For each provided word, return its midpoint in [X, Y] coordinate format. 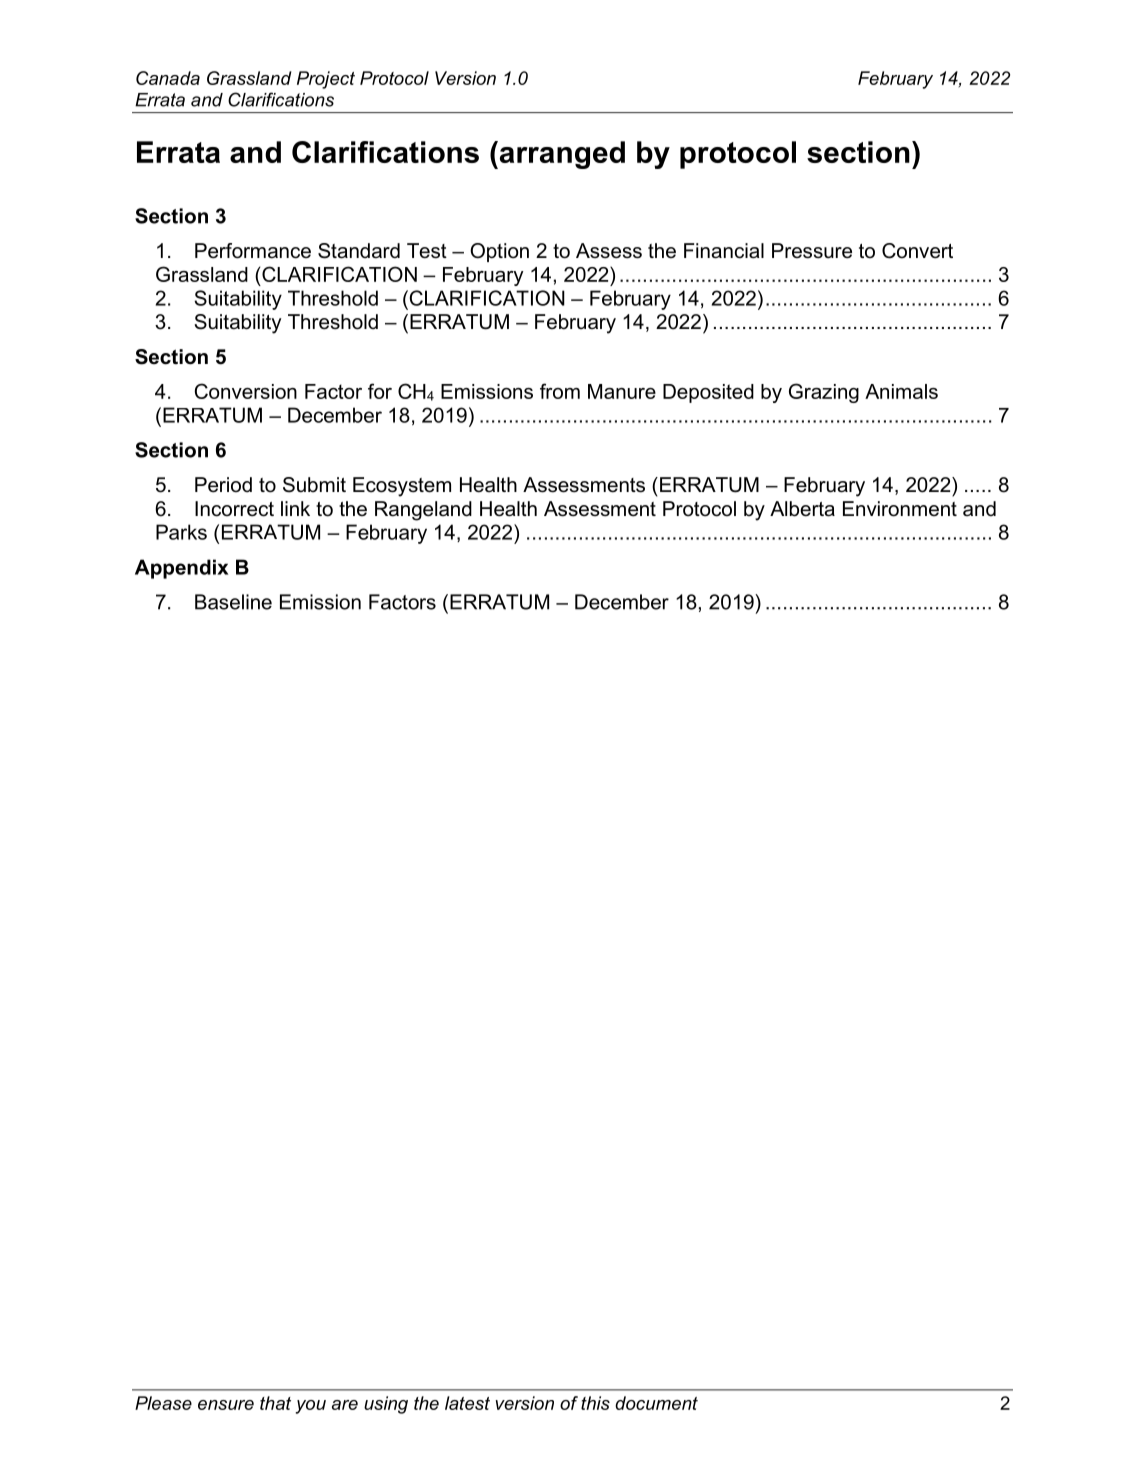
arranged [561, 155]
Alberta [802, 509]
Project [326, 80]
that [275, 1403]
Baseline [233, 602]
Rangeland [423, 511]
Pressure [812, 251]
